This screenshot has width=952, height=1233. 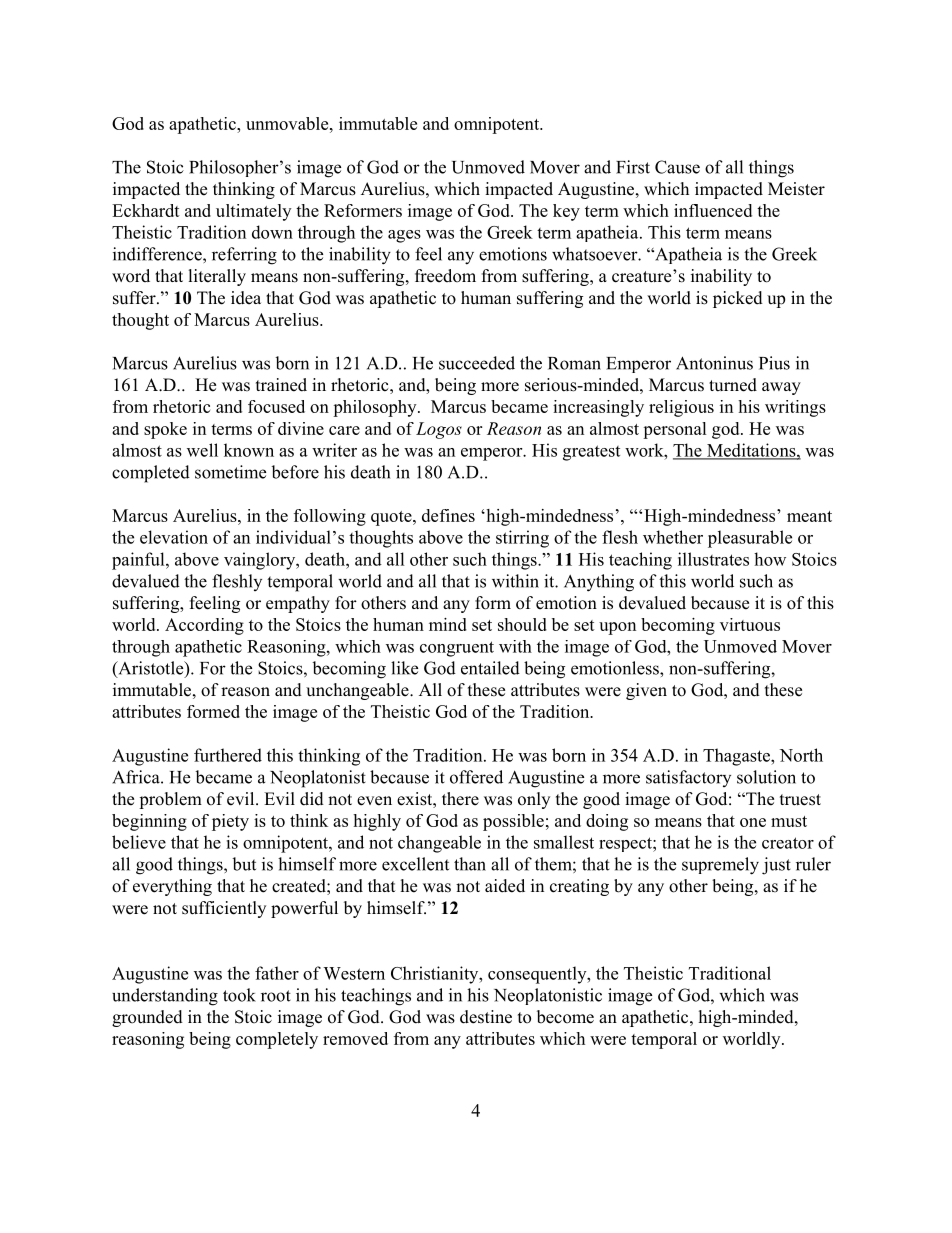 I want to click on piety, so click(x=230, y=822).
